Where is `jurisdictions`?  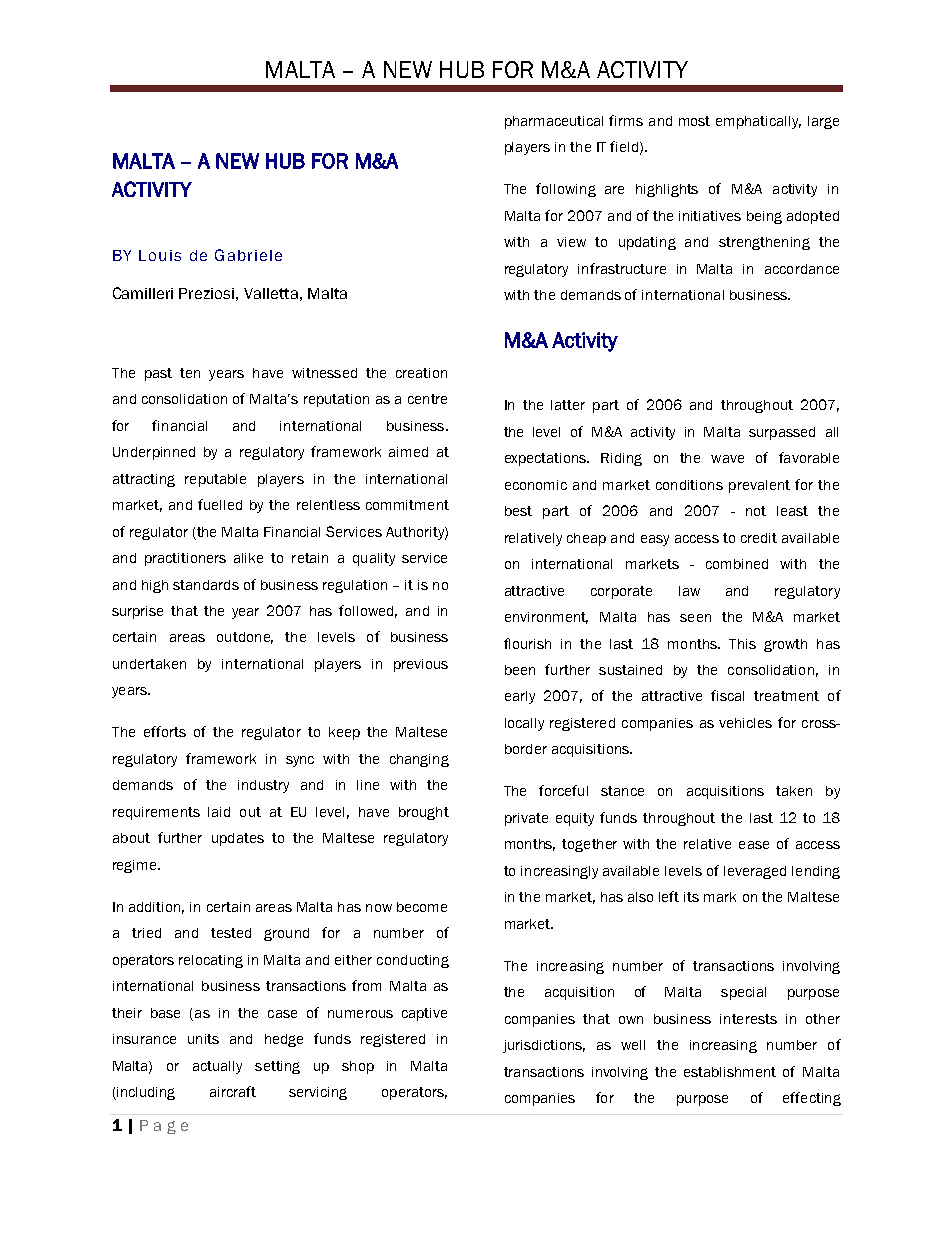 jurisdictions is located at coordinates (544, 1046).
